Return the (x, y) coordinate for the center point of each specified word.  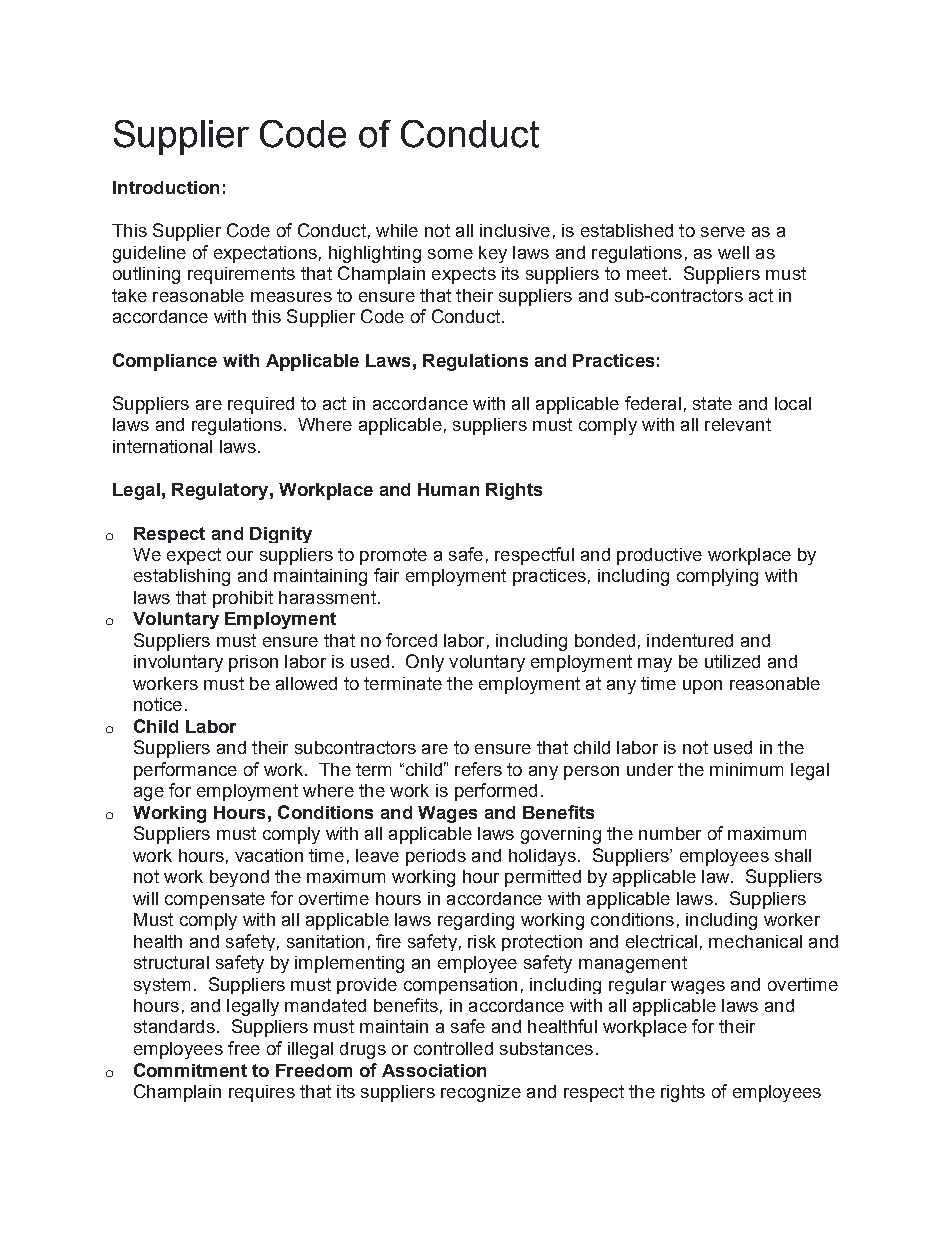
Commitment (190, 1070)
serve (723, 232)
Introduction (166, 187)
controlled (453, 1048)
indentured (690, 640)
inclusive (515, 230)
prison (253, 663)
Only (425, 663)
